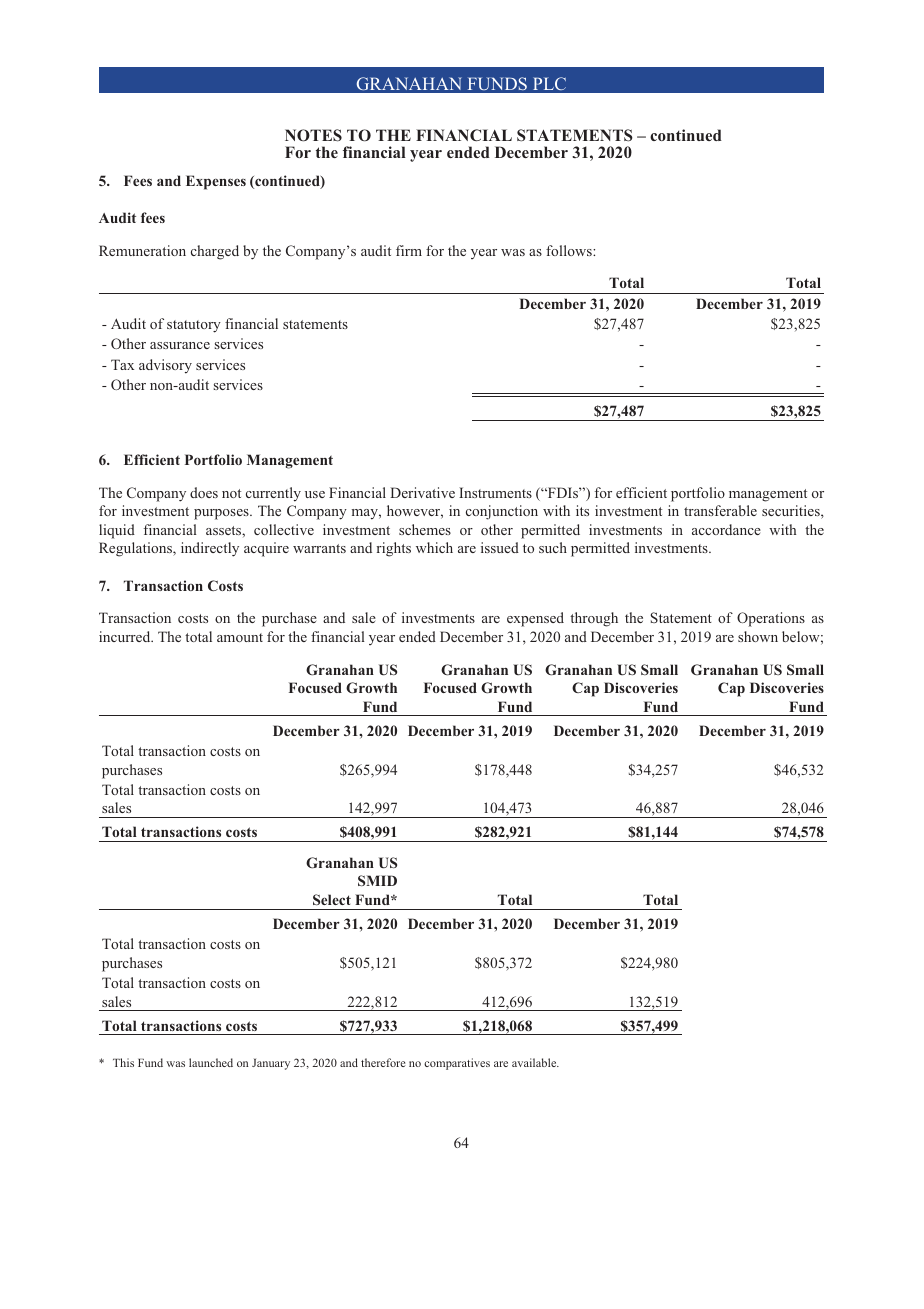 The width and height of the image is (924, 1309). I want to click on through, so click(594, 619).
